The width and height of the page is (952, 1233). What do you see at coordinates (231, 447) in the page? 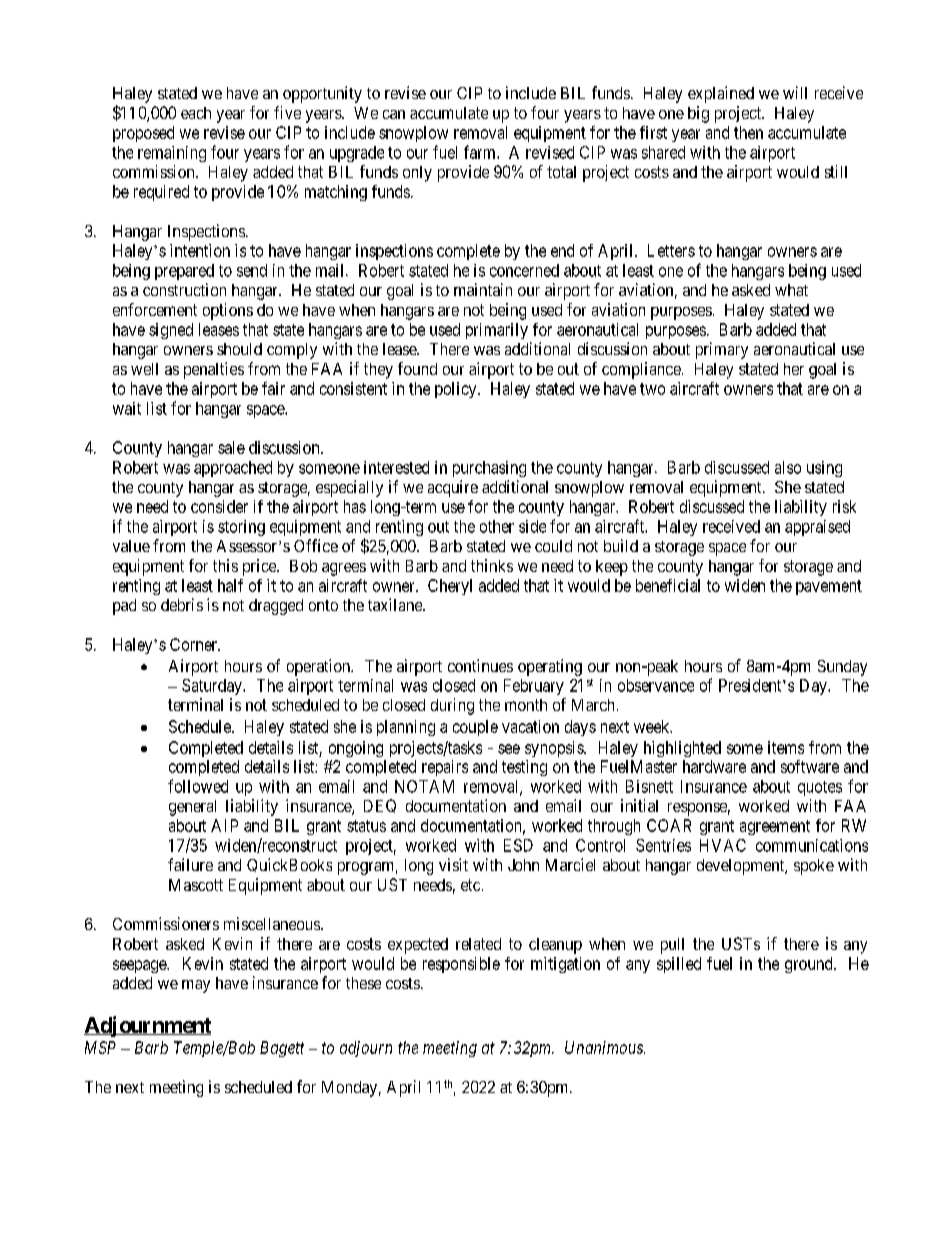
I see `sale` at bounding box center [231, 447].
